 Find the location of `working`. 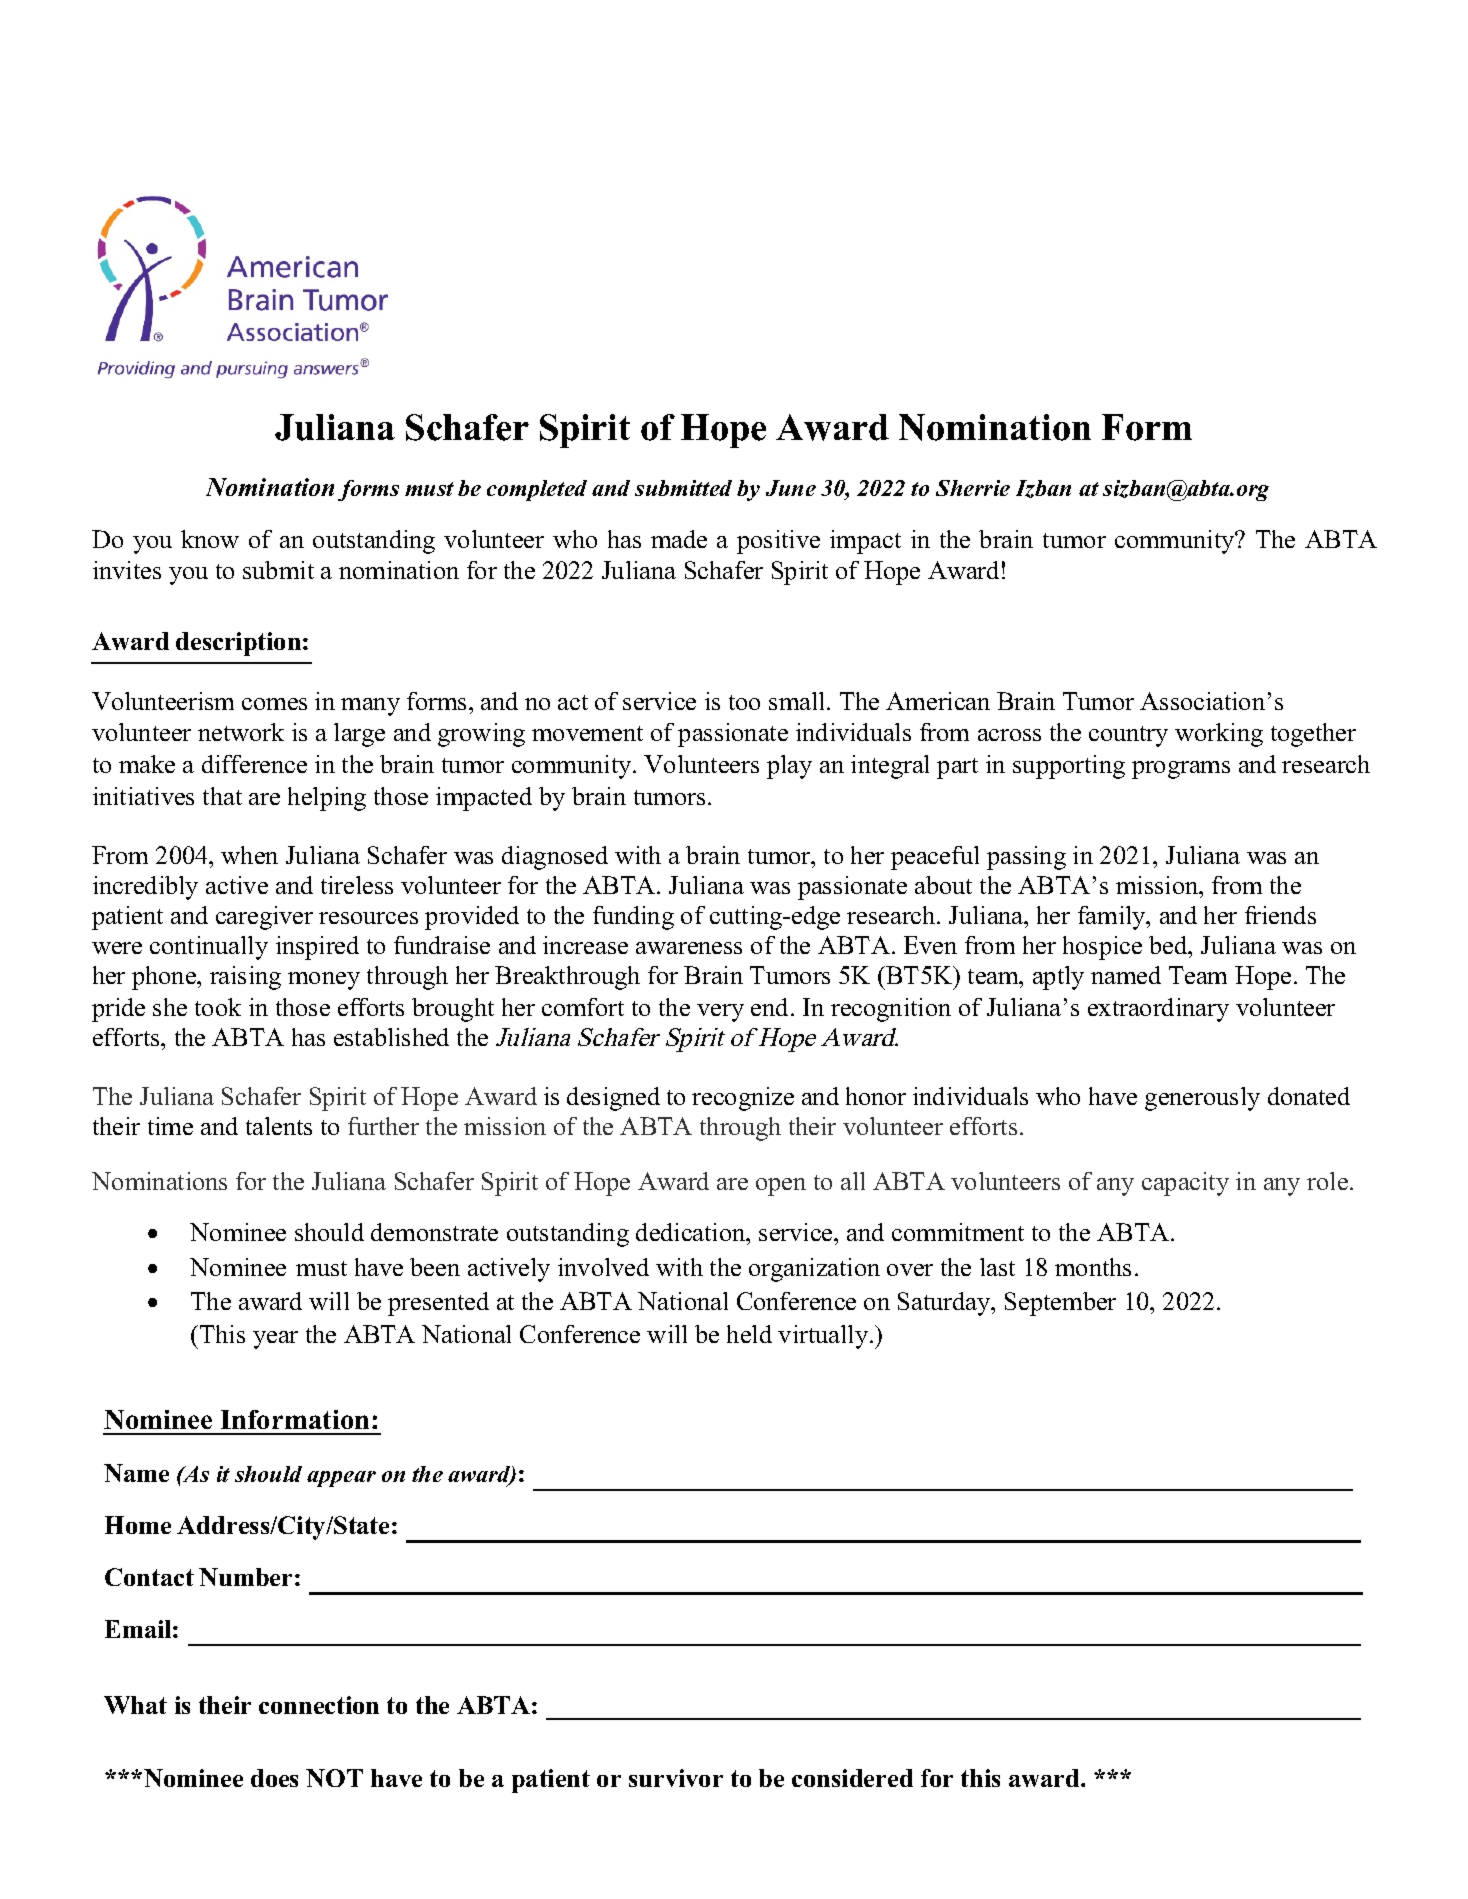

working is located at coordinates (1219, 735).
